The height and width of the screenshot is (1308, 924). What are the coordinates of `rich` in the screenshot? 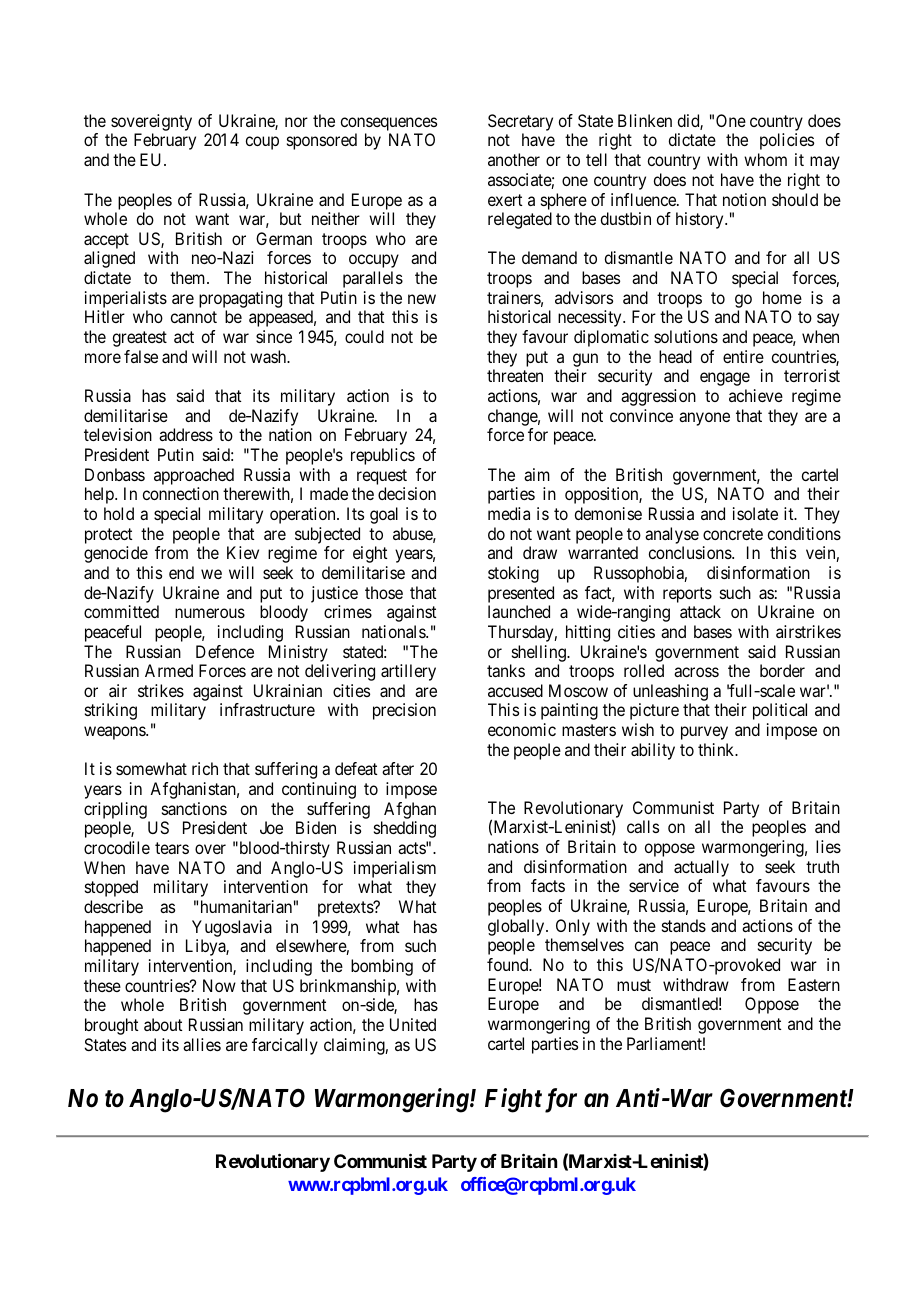 It's located at (205, 768).
